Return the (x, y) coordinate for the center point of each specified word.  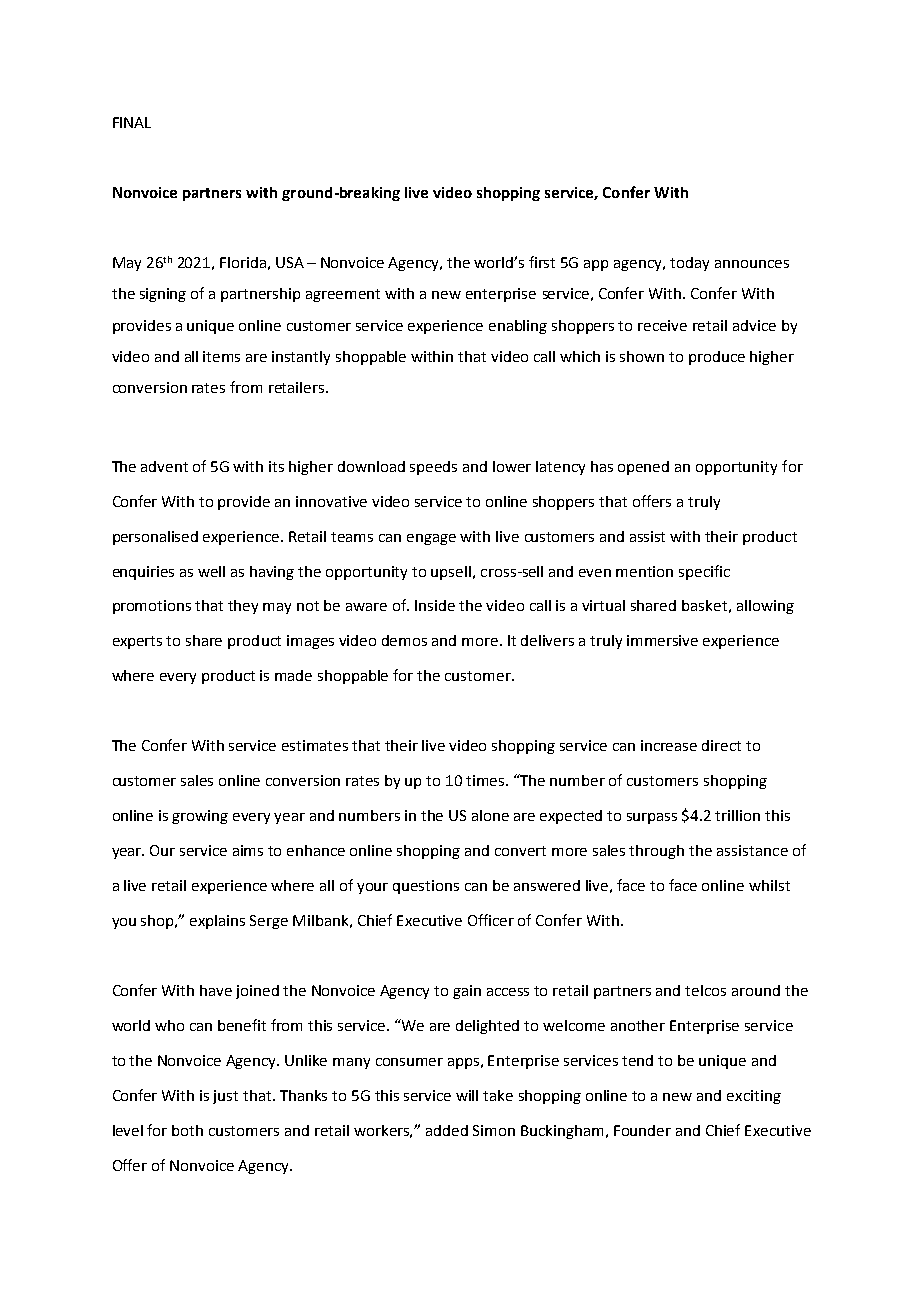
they (243, 607)
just (225, 1097)
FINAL (132, 122)
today (689, 264)
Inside (435, 605)
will (467, 1095)
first (542, 262)
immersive (662, 640)
